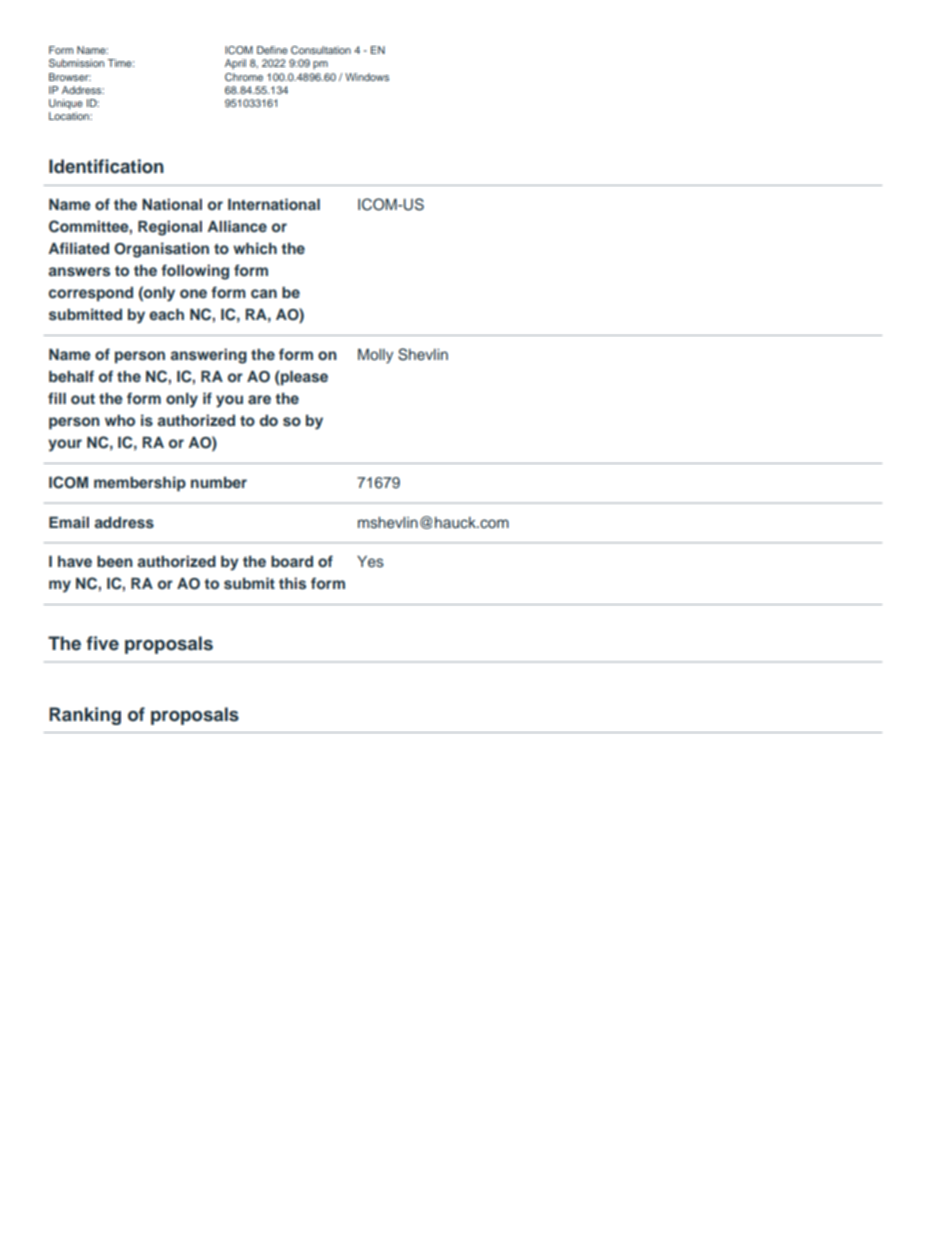  I want to click on April, so click(235, 64).
